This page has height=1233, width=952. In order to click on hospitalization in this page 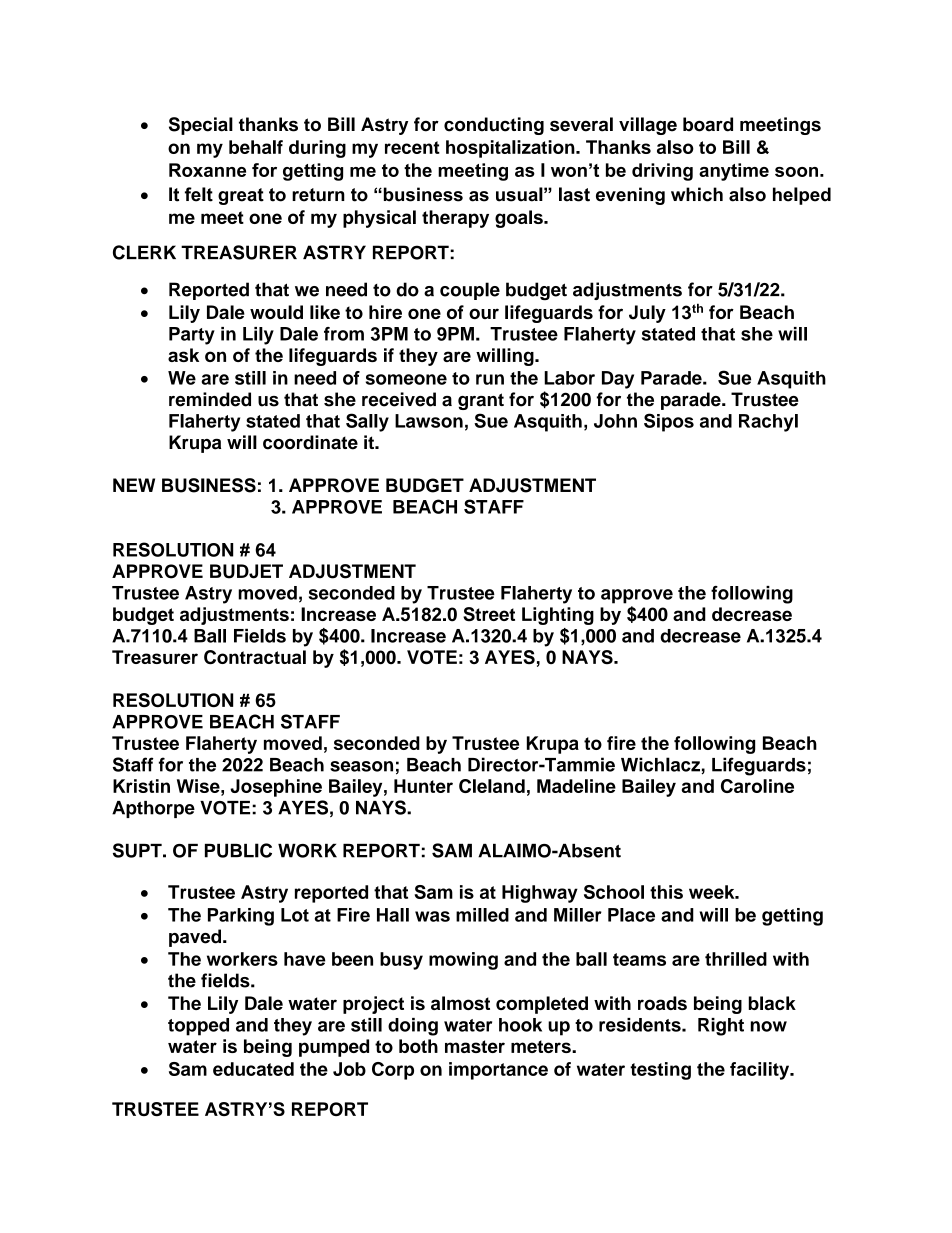, I will do `click(511, 149)`.
